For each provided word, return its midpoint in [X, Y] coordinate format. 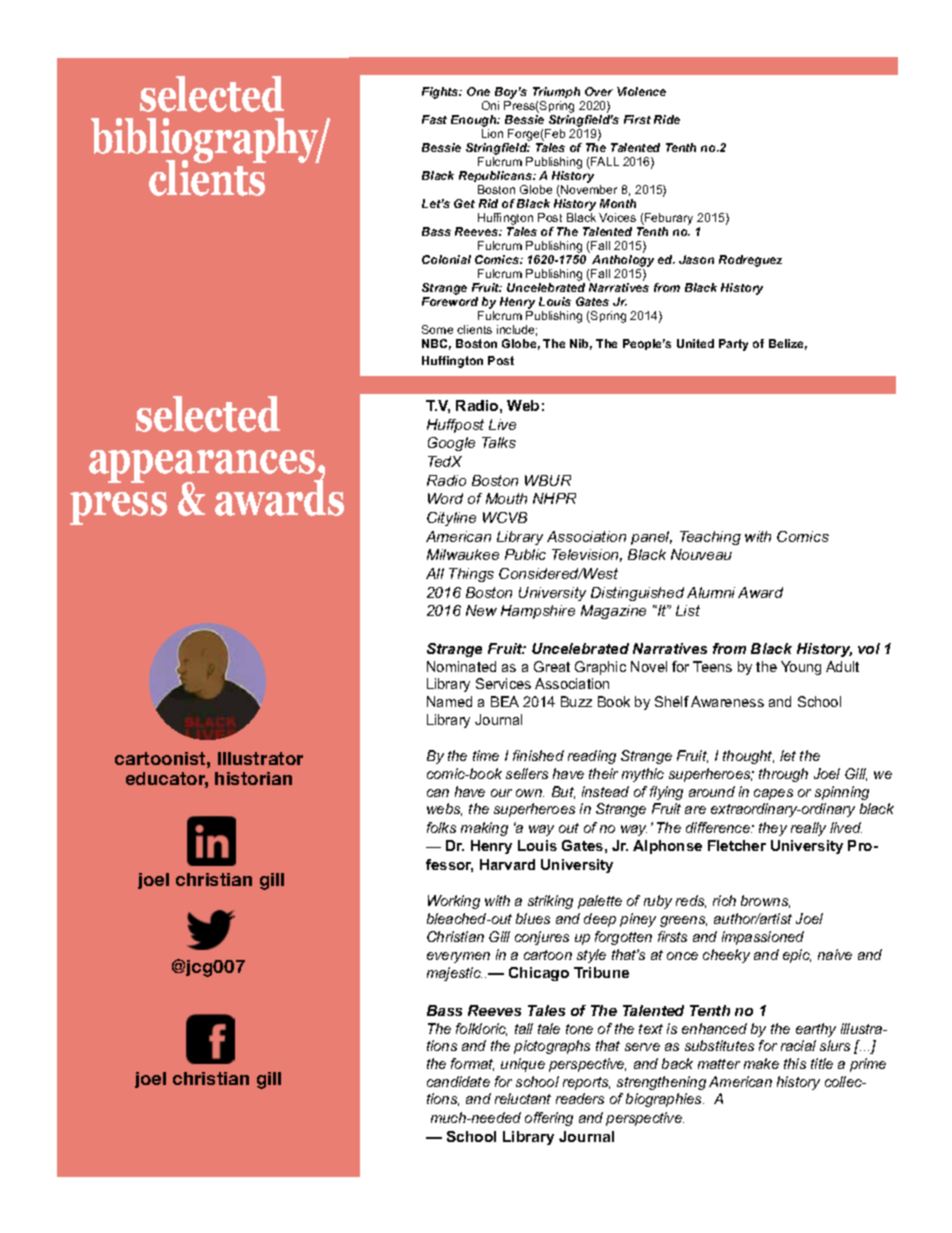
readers [580, 1098]
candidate [458, 1081]
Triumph [558, 94]
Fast [434, 119]
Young [801, 668]
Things [471, 575]
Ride [667, 119]
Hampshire [538, 612]
